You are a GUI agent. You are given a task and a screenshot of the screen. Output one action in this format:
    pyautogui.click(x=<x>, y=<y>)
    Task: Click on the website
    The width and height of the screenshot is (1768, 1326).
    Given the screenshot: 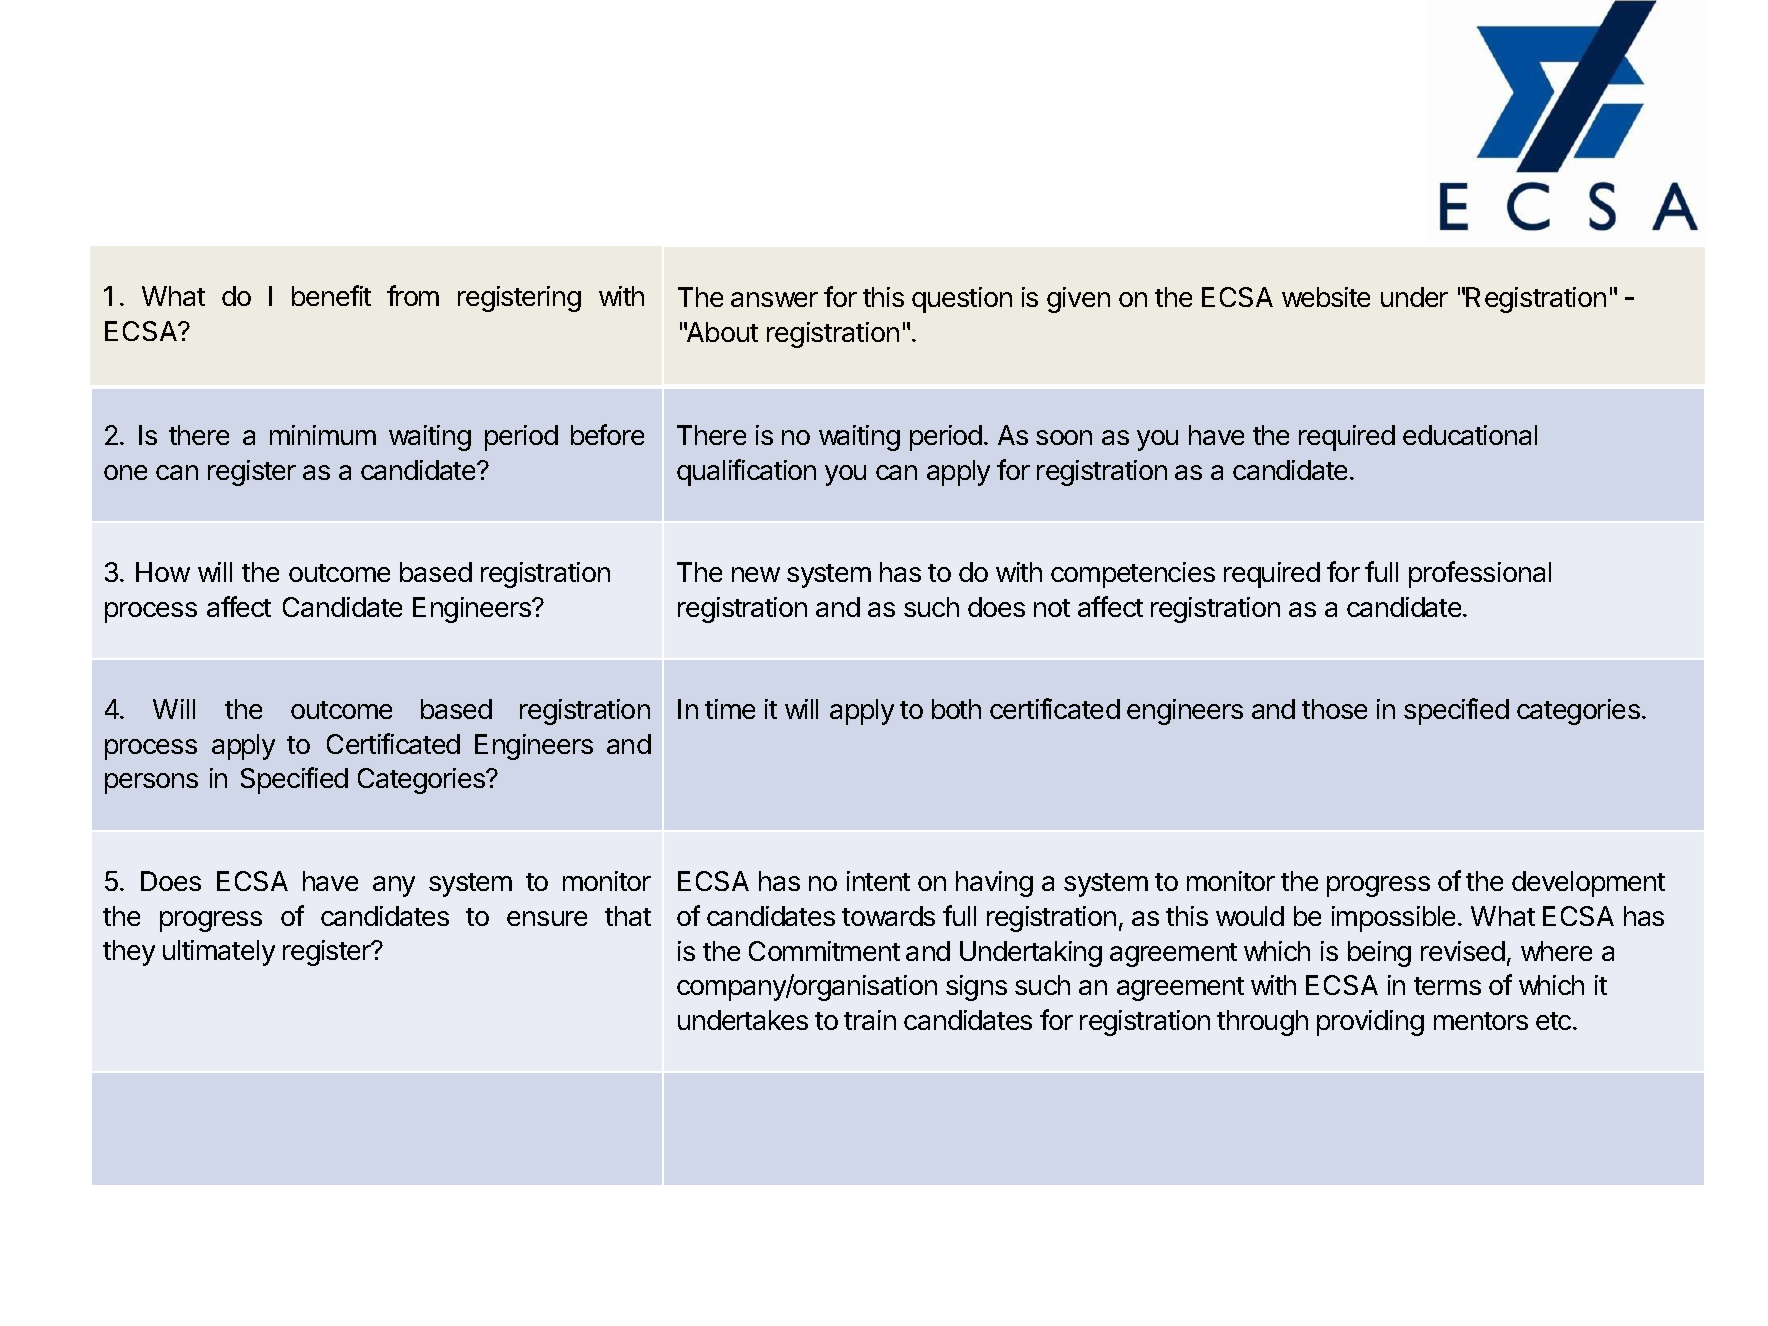 What is the action you would take?
    pyautogui.click(x=1326, y=297)
